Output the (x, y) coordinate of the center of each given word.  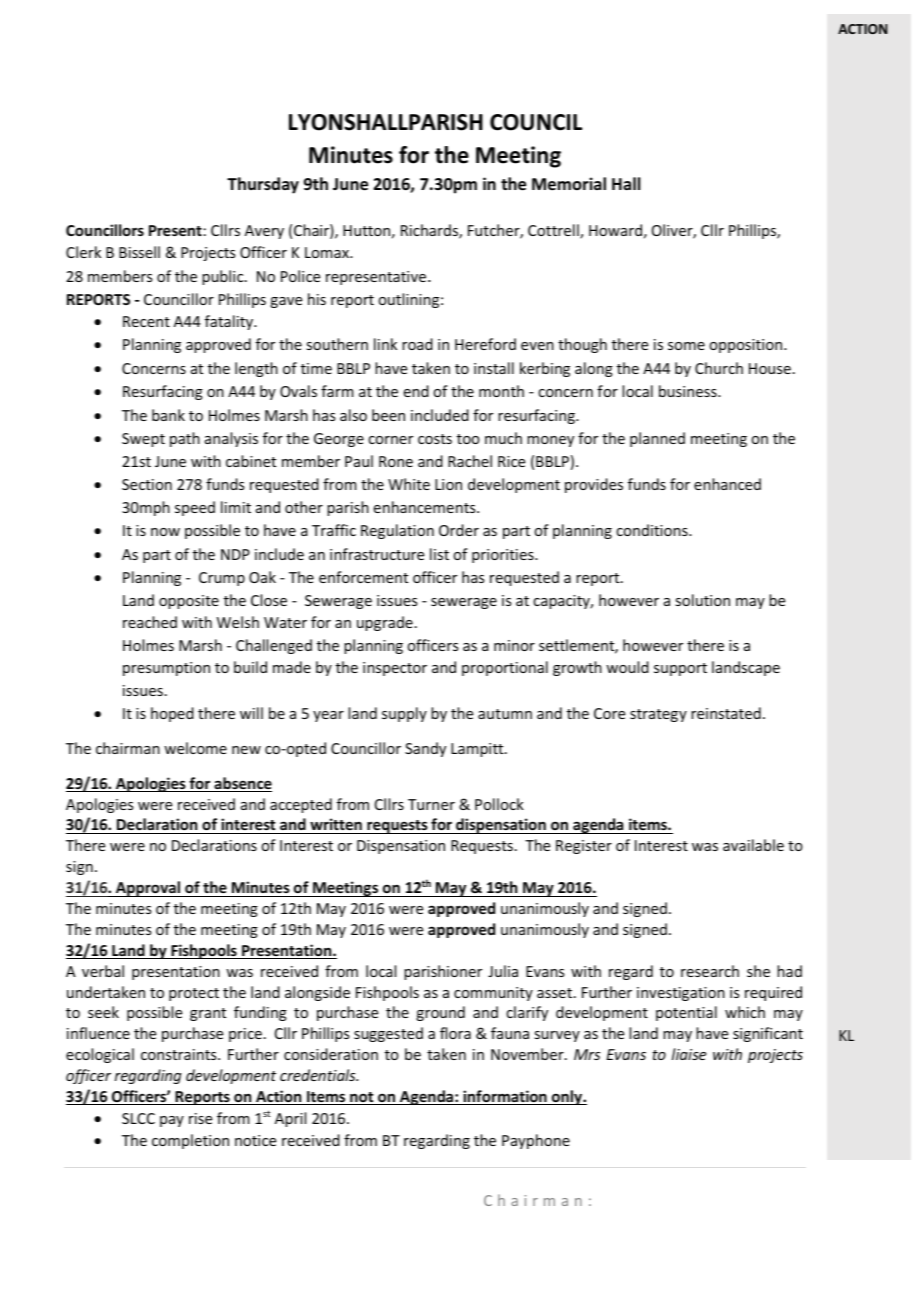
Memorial (569, 184)
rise (200, 1118)
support (680, 669)
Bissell (139, 252)
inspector (395, 669)
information (505, 1097)
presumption (166, 669)
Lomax (328, 252)
